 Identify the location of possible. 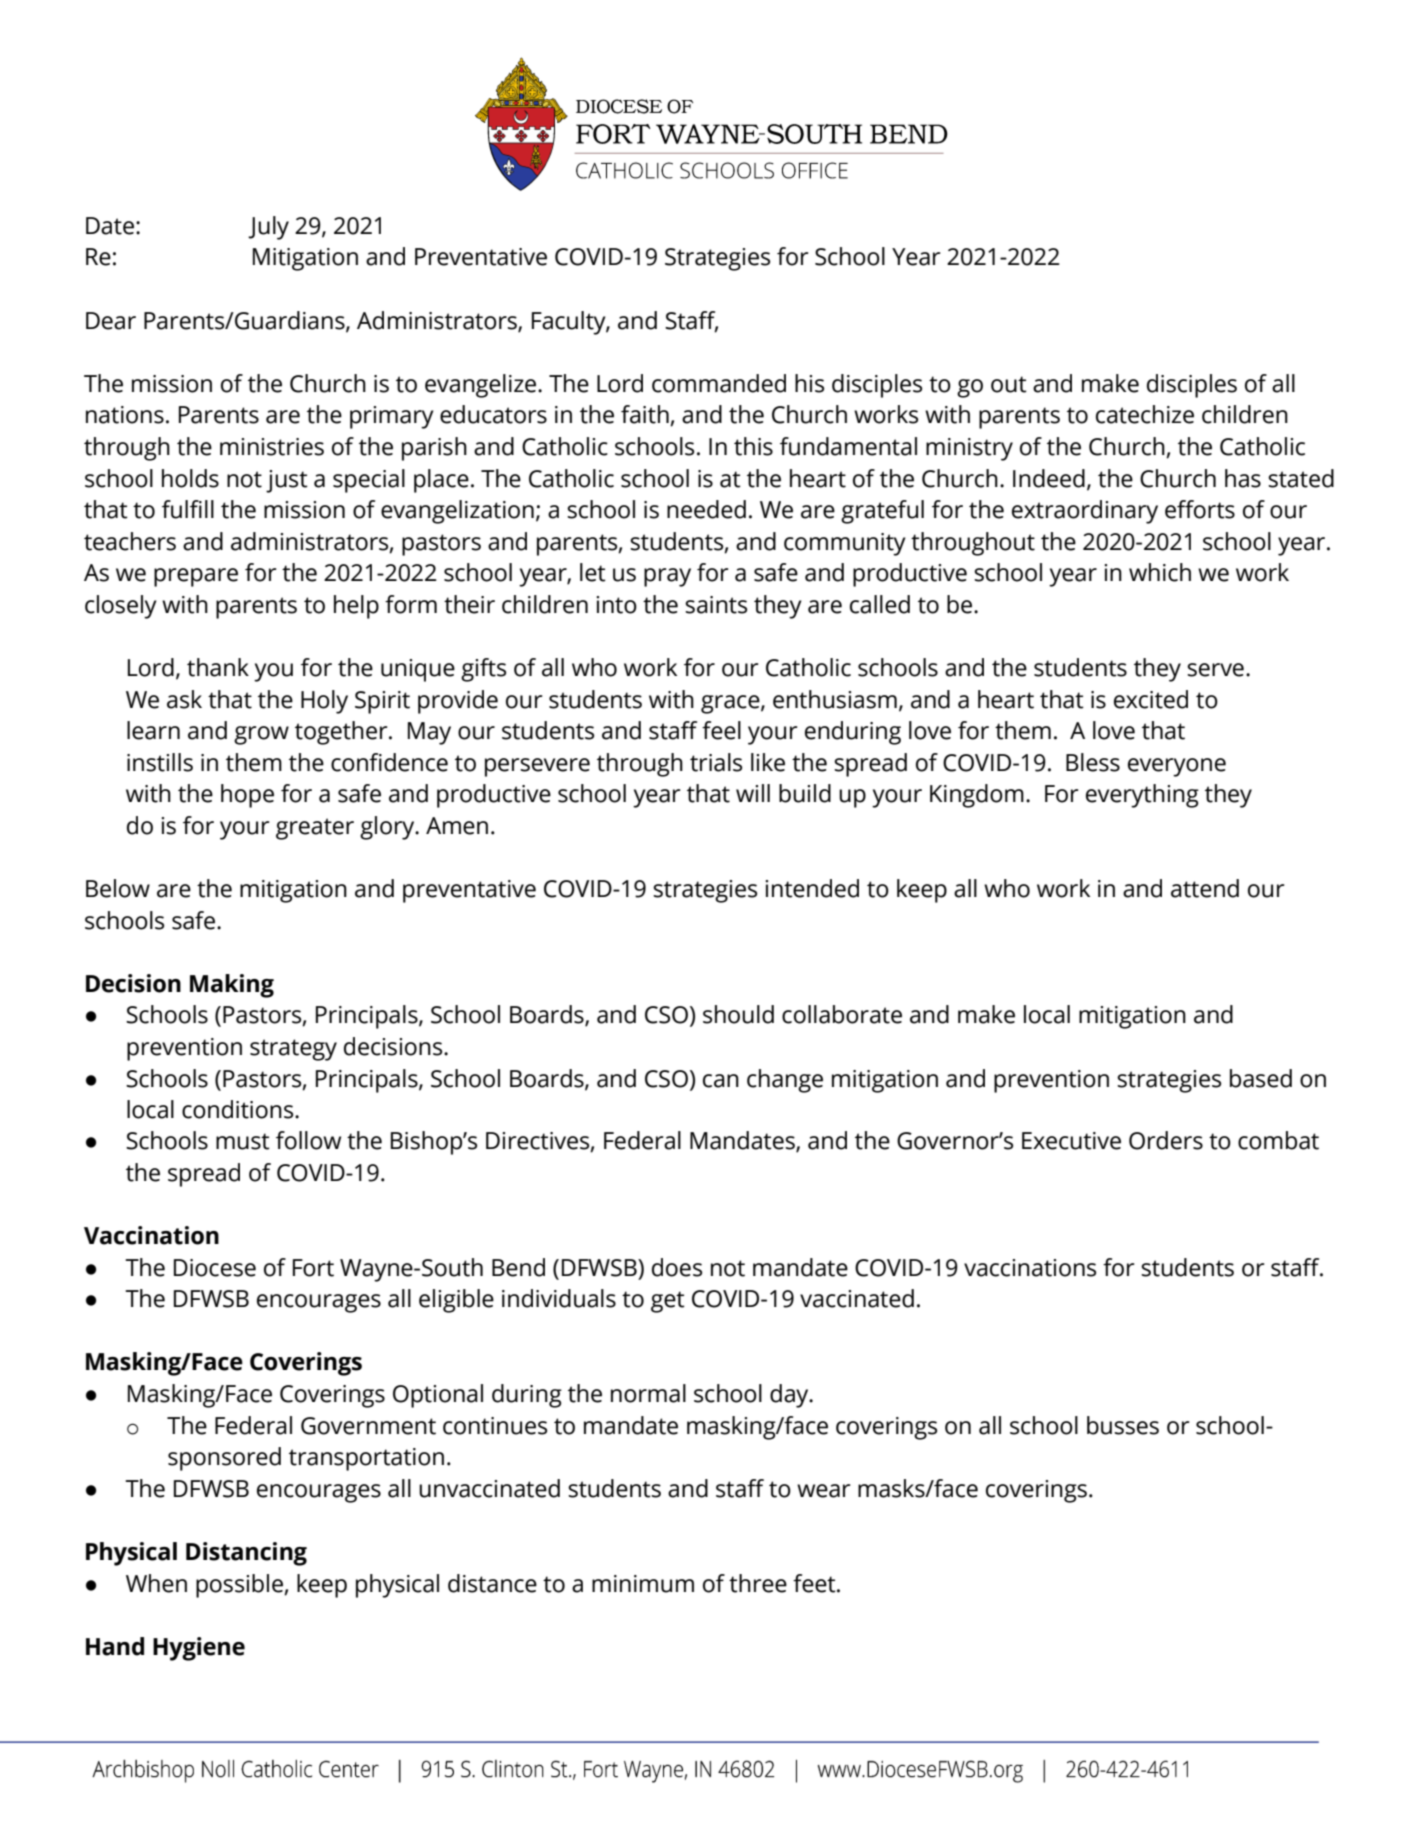
(240, 1586).
